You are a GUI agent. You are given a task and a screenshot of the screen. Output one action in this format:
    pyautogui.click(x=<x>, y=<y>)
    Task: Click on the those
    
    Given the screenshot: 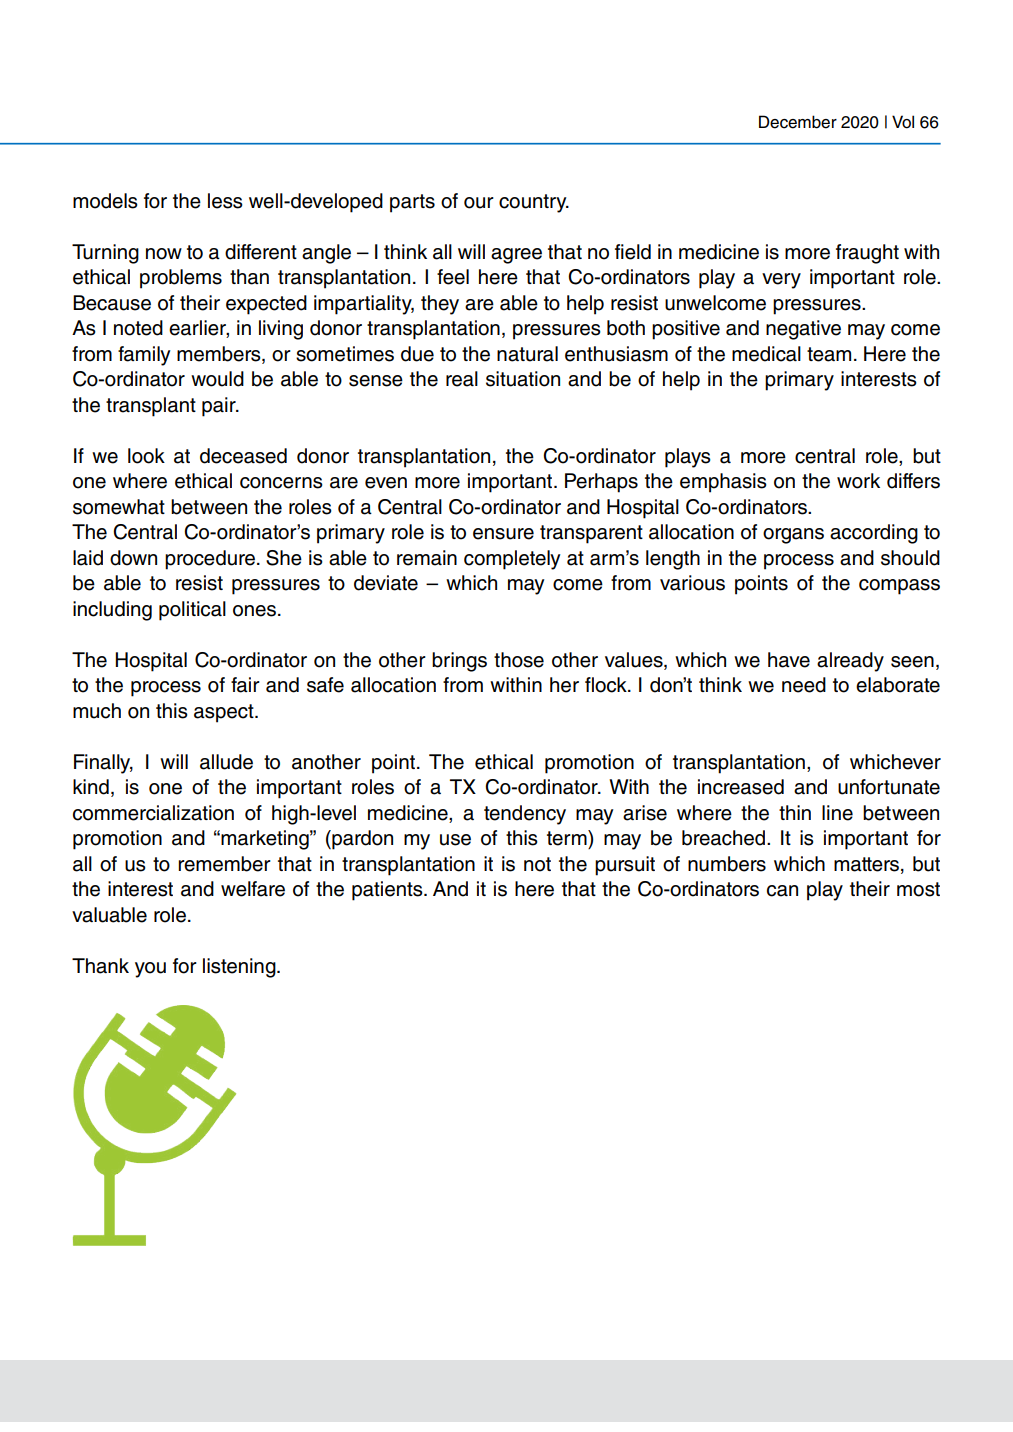 What is the action you would take?
    pyautogui.click(x=519, y=660)
